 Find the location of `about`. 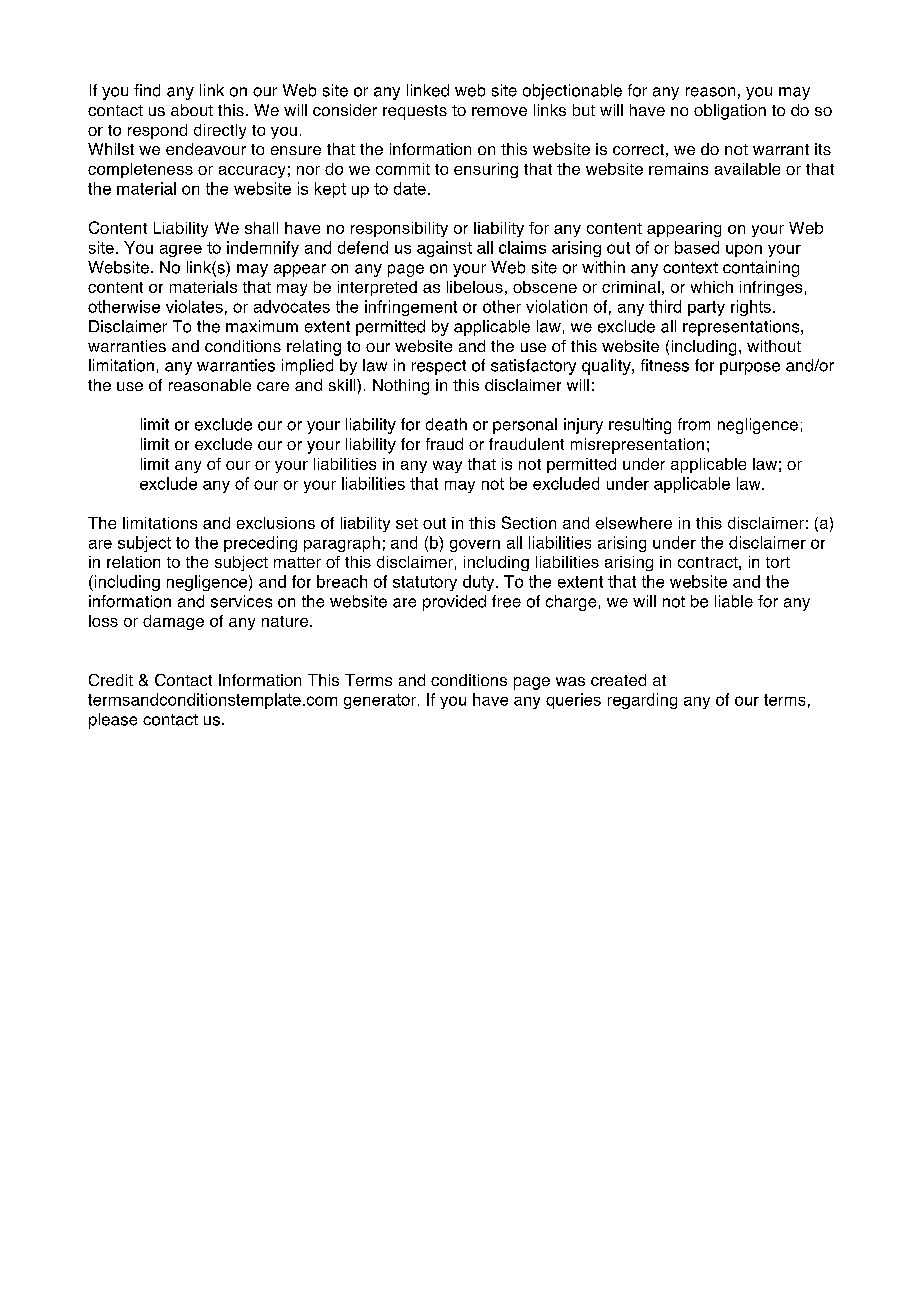

about is located at coordinates (192, 110).
